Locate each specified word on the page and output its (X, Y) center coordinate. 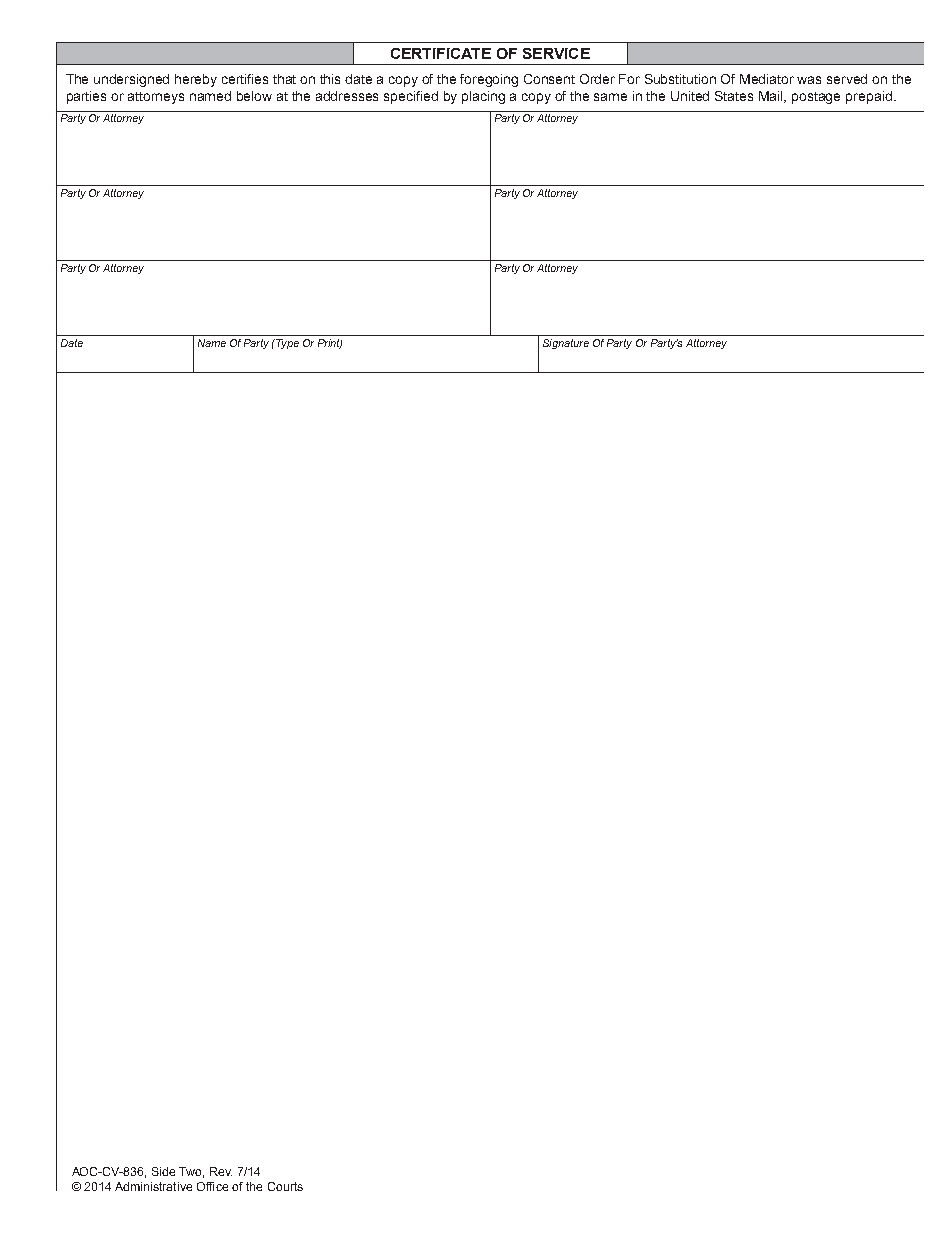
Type (286, 344)
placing (483, 97)
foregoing (489, 80)
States (734, 96)
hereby (196, 80)
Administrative (153, 1186)
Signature (566, 344)
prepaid (869, 97)
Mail (772, 97)
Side (163, 1171)
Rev (221, 1171)
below (254, 96)
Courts (285, 1186)
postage (816, 98)
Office (212, 1186)
